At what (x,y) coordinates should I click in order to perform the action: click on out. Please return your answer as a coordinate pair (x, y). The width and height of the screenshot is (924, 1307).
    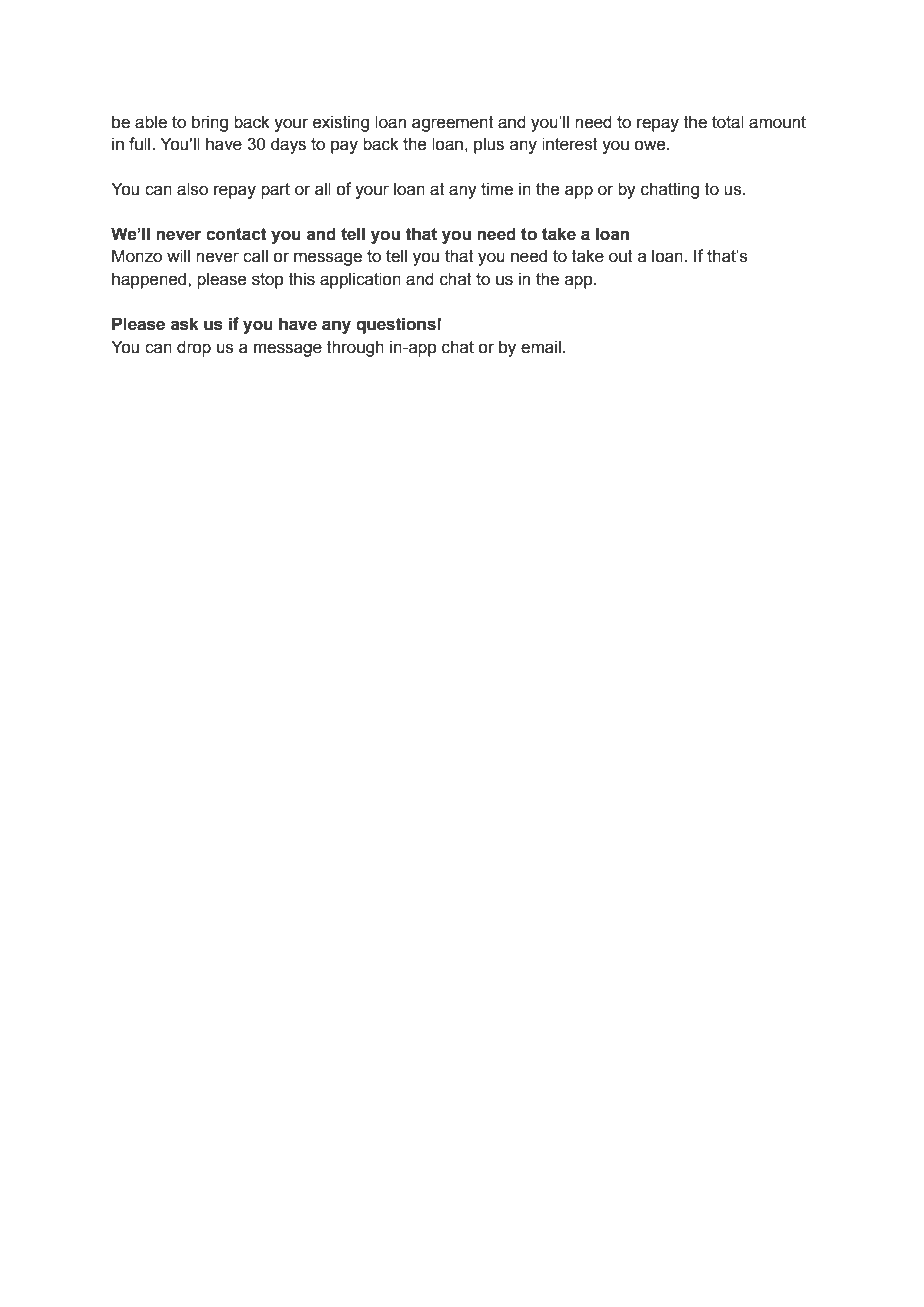
    Looking at the image, I should click on (621, 256).
